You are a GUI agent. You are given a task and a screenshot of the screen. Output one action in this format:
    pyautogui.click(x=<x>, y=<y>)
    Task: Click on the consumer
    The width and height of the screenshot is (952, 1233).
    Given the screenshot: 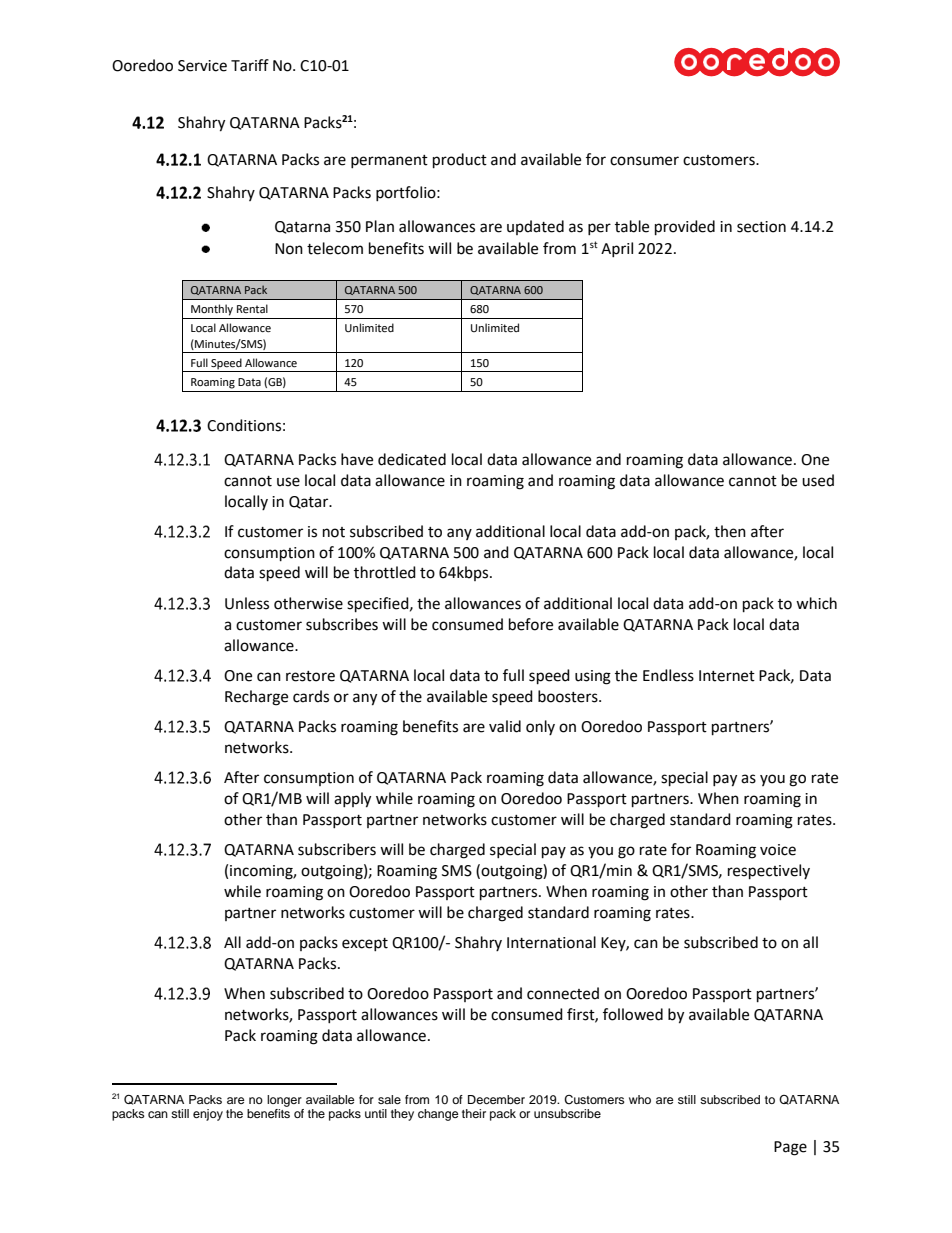 What is the action you would take?
    pyautogui.click(x=644, y=161)
